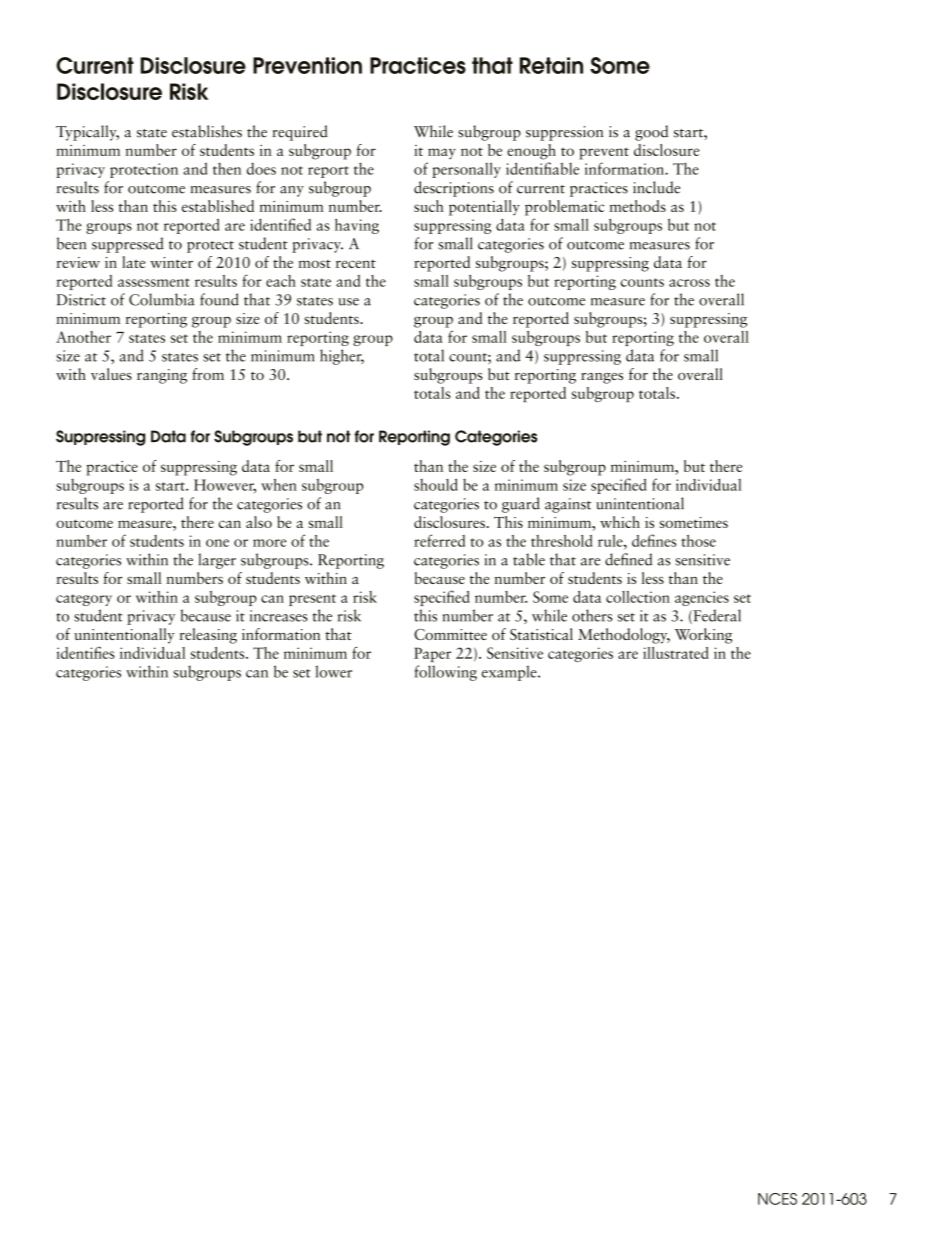 Image resolution: width=952 pixels, height=1233 pixels. Describe the element at coordinates (637, 206) in the document. I see `methods` at that location.
